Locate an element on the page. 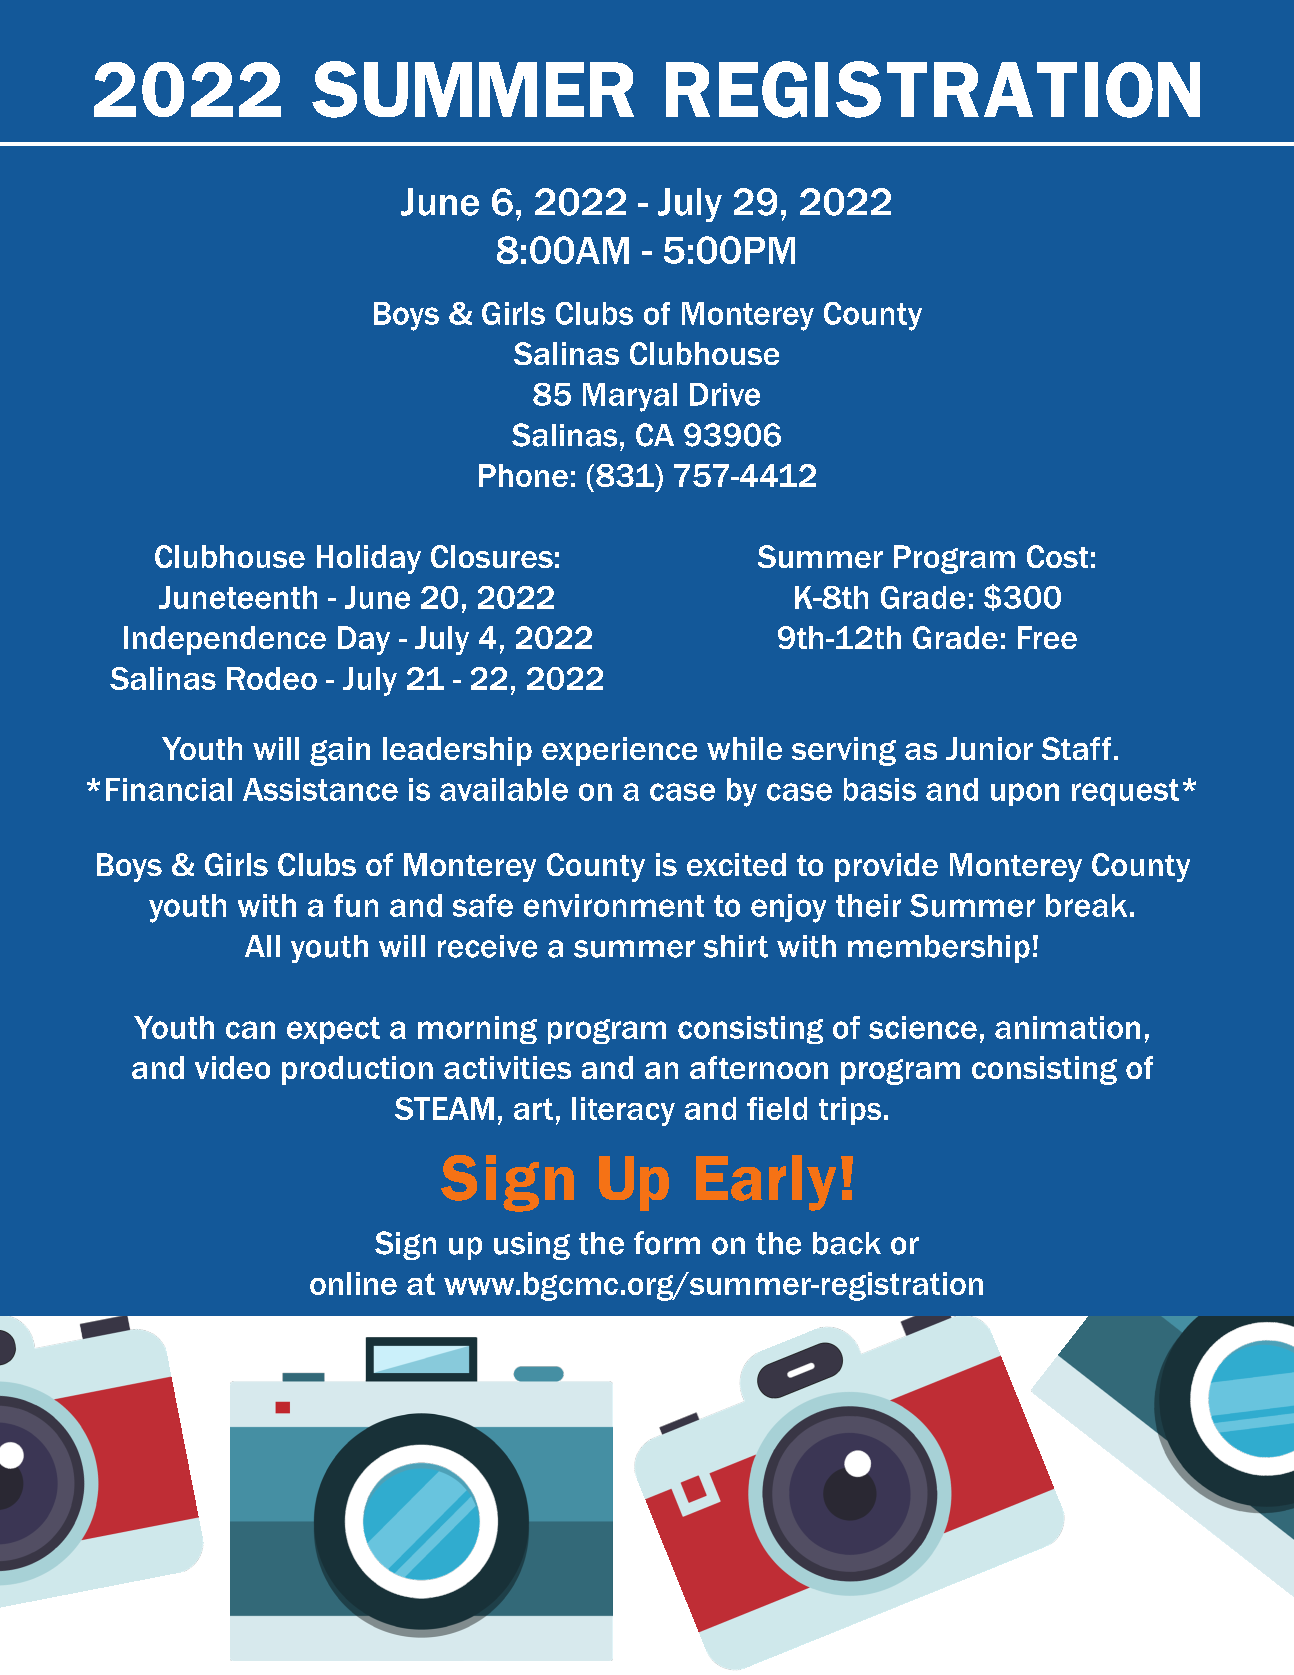  Drive is located at coordinates (725, 394).
